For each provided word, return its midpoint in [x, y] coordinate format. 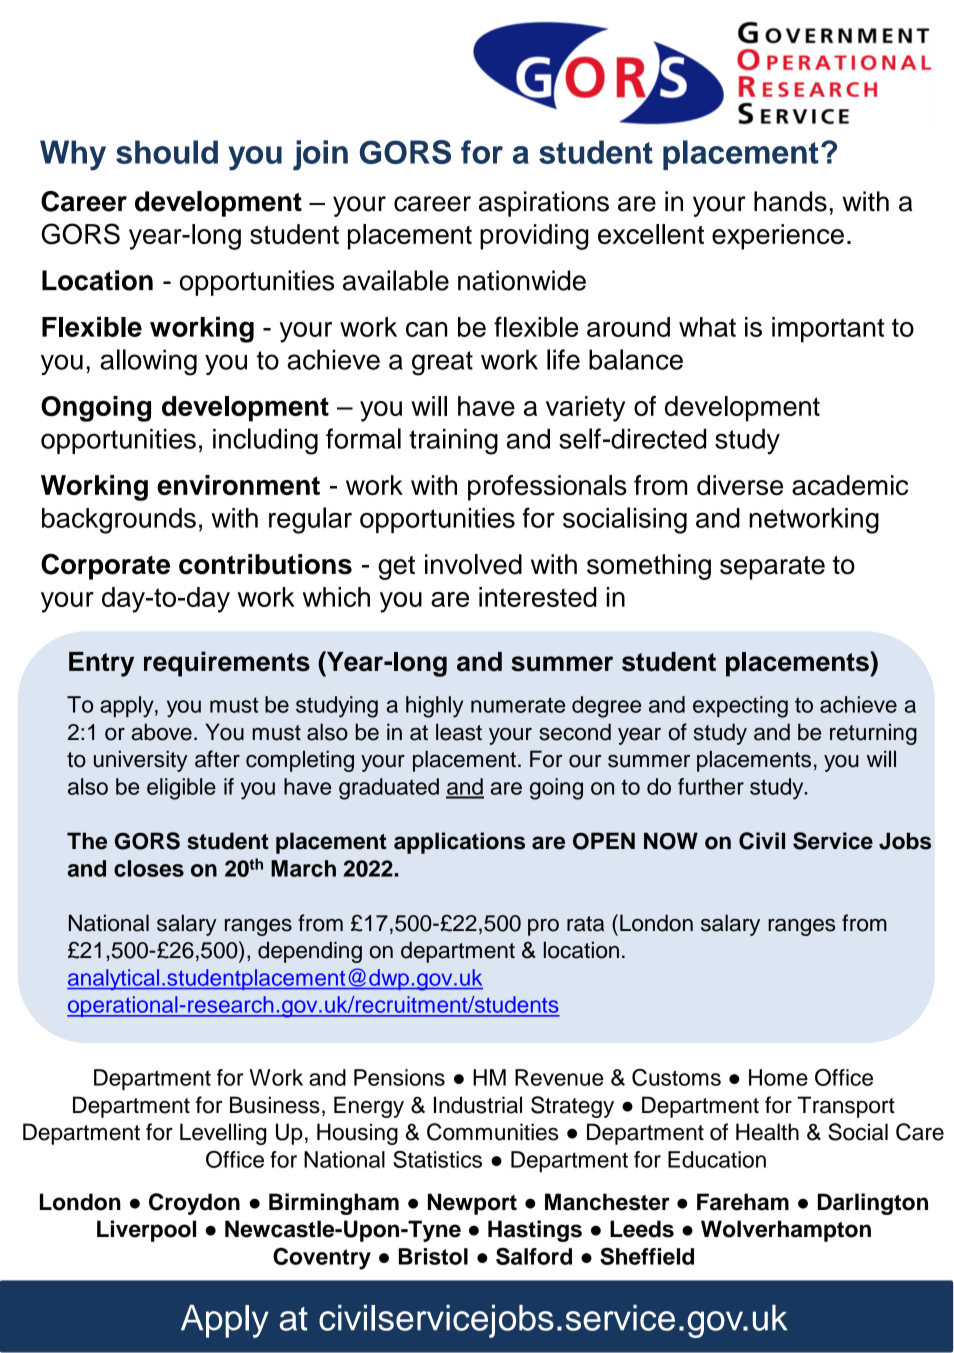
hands [790, 201]
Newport [472, 1204]
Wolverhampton [786, 1231]
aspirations [544, 204]
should [167, 152]
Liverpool [146, 1231]
